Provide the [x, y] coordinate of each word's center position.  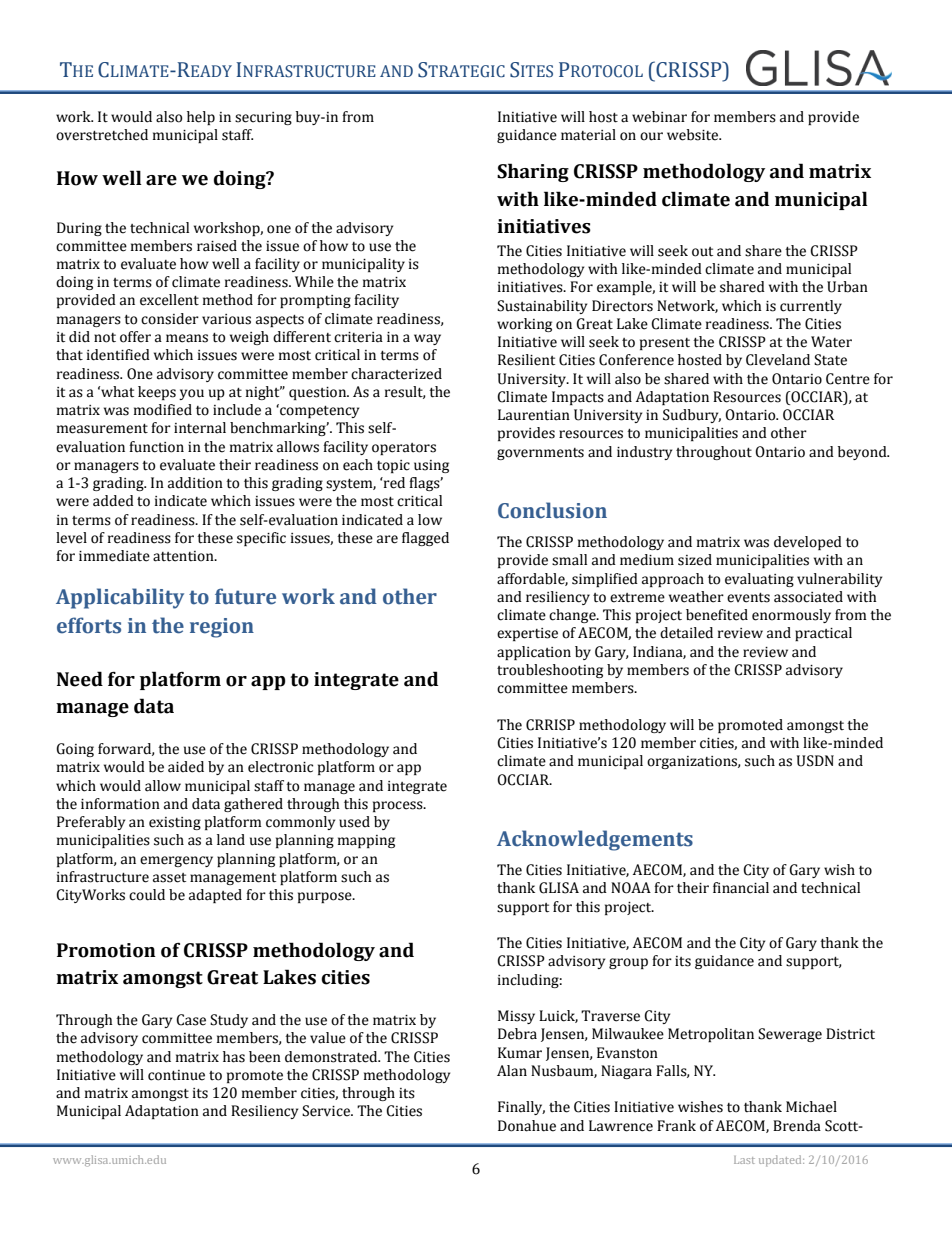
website [693, 135]
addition [195, 483]
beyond [863, 453]
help [201, 118]
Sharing [533, 172]
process [399, 806]
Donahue [527, 1126]
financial [741, 888]
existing [175, 823]
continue [176, 1075]
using [431, 466]
